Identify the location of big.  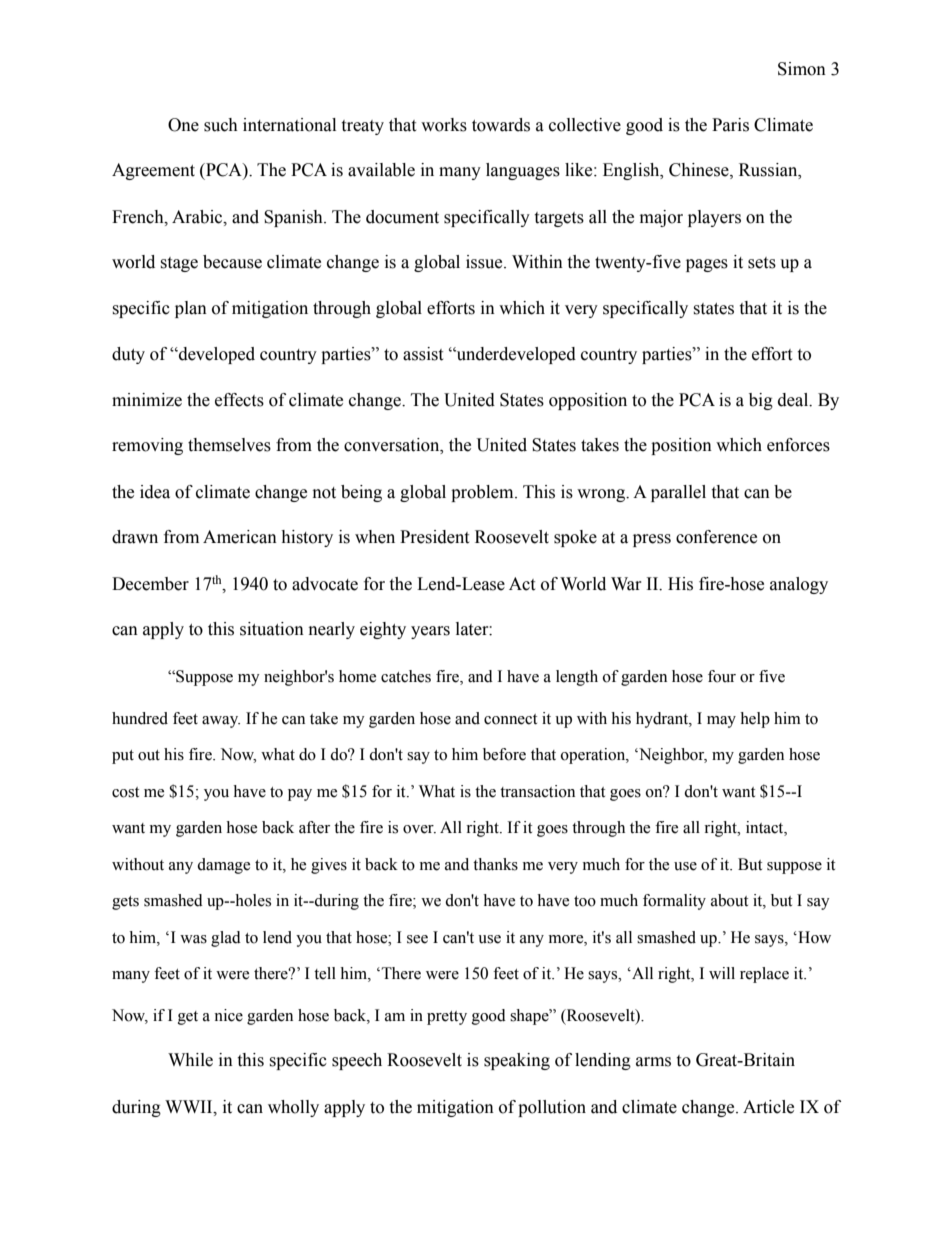
(761, 401).
